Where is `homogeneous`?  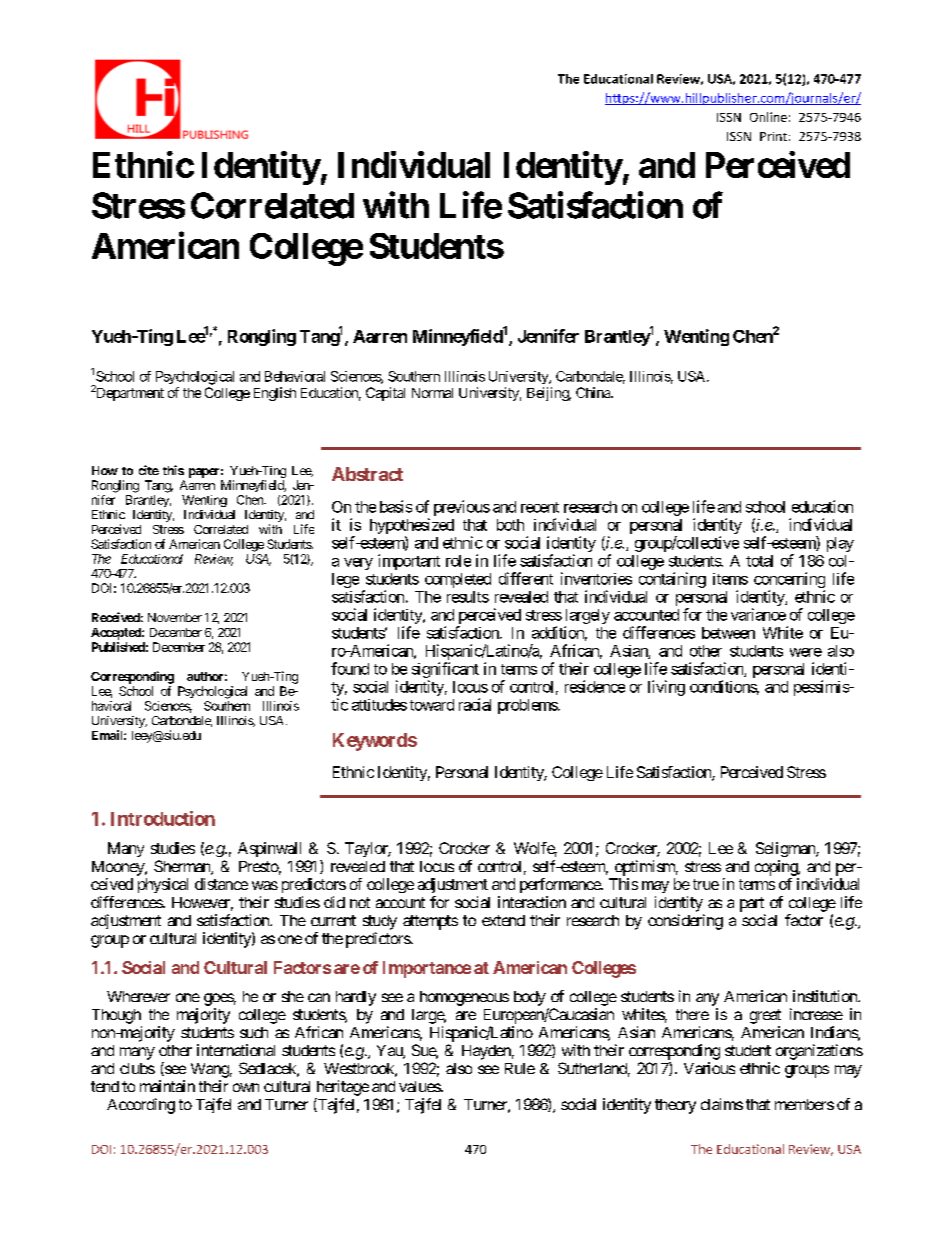
homogeneous is located at coordinates (464, 998).
